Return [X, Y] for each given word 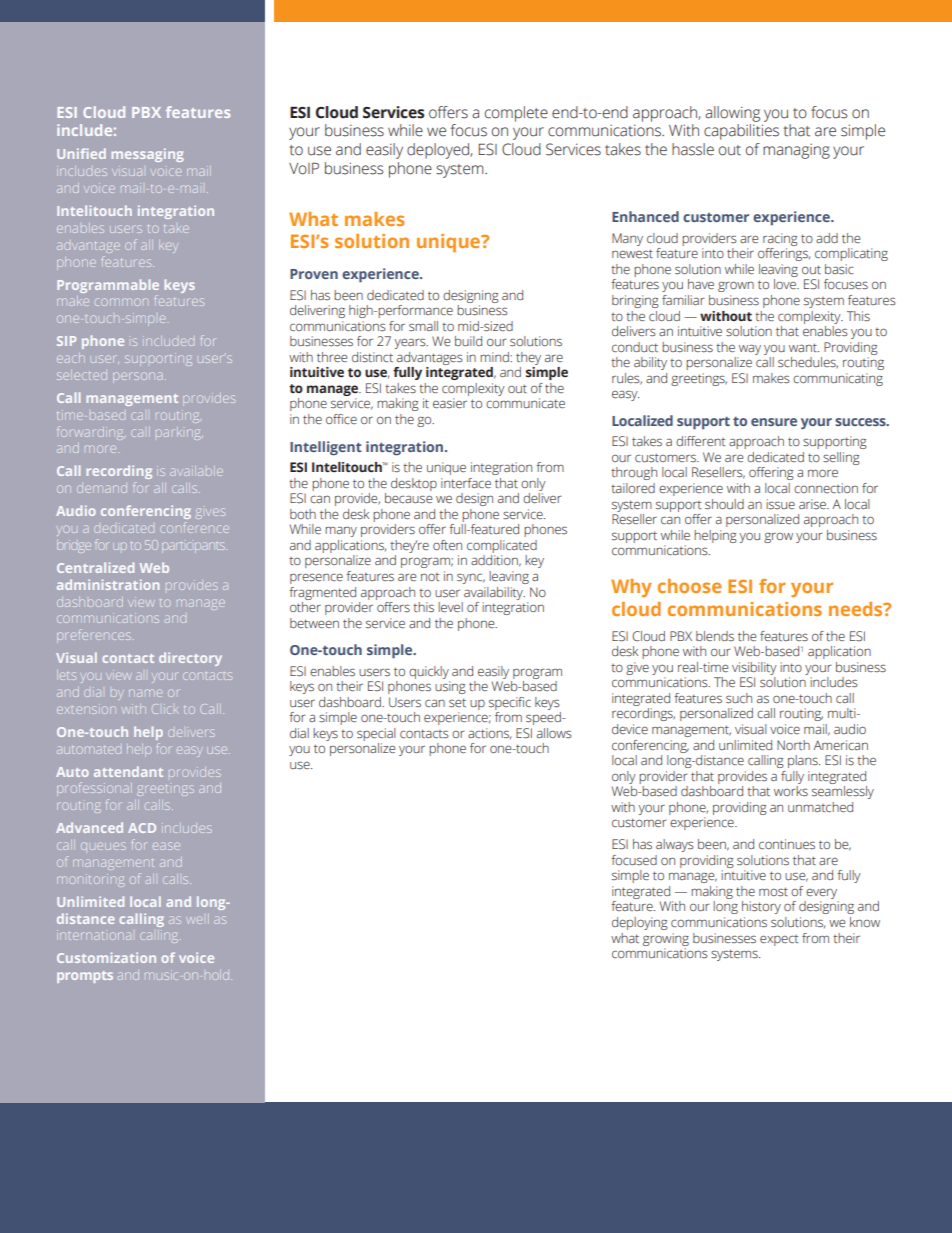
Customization [106, 957]
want [804, 347]
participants [194, 546]
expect [779, 940]
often [447, 545]
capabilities [741, 132]
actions [489, 733]
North [793, 745]
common [121, 302]
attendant [128, 771]
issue [780, 504]
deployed [439, 151]
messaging [148, 155]
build [468, 341]
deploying [640, 923]
